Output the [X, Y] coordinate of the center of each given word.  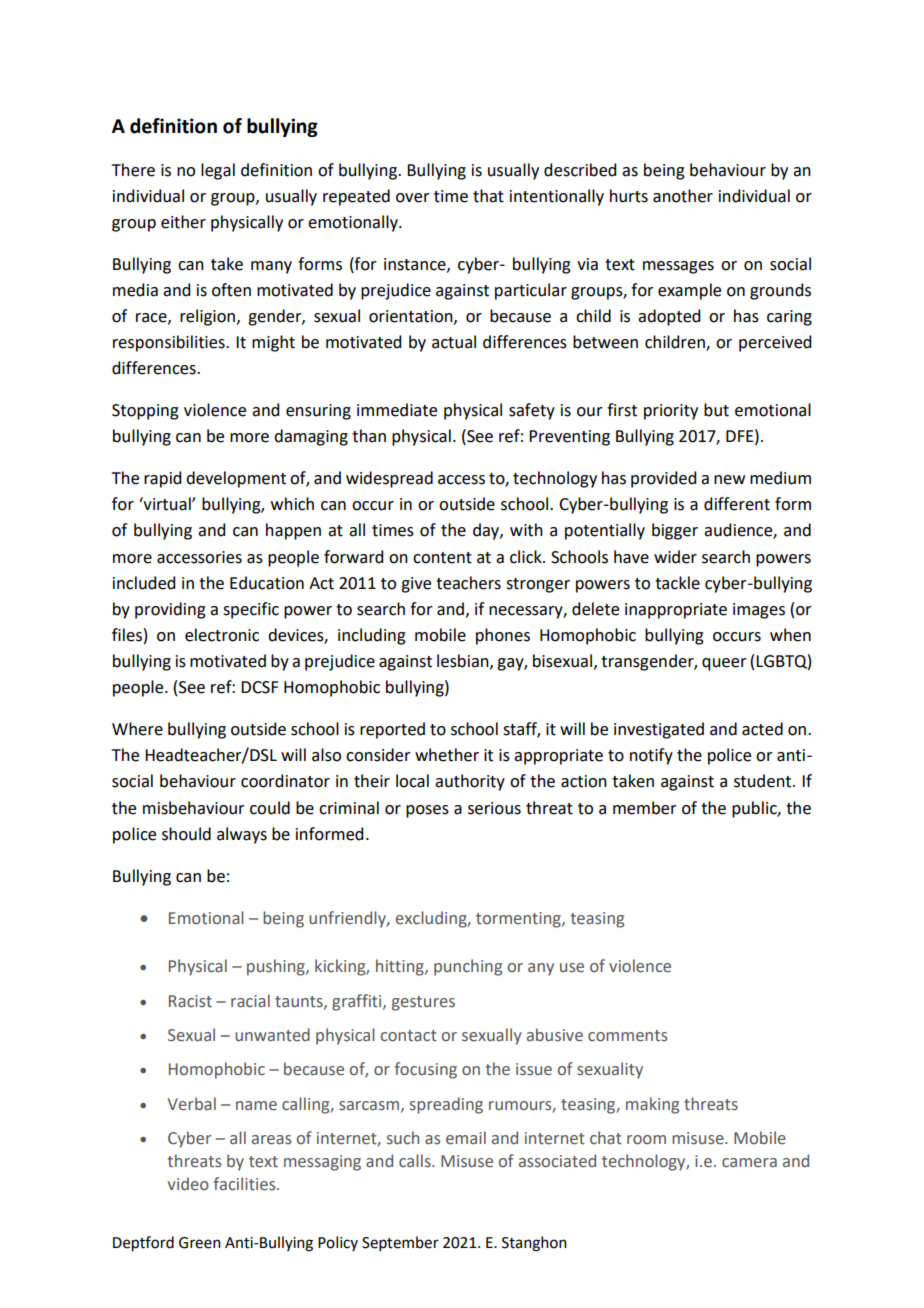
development [236, 479]
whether [447, 755]
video [188, 1184]
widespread [389, 479]
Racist [190, 1001]
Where [137, 729]
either [183, 222]
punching [468, 967]
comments [627, 1036]
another [683, 196]
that [488, 196]
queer [724, 664]
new [729, 480]
